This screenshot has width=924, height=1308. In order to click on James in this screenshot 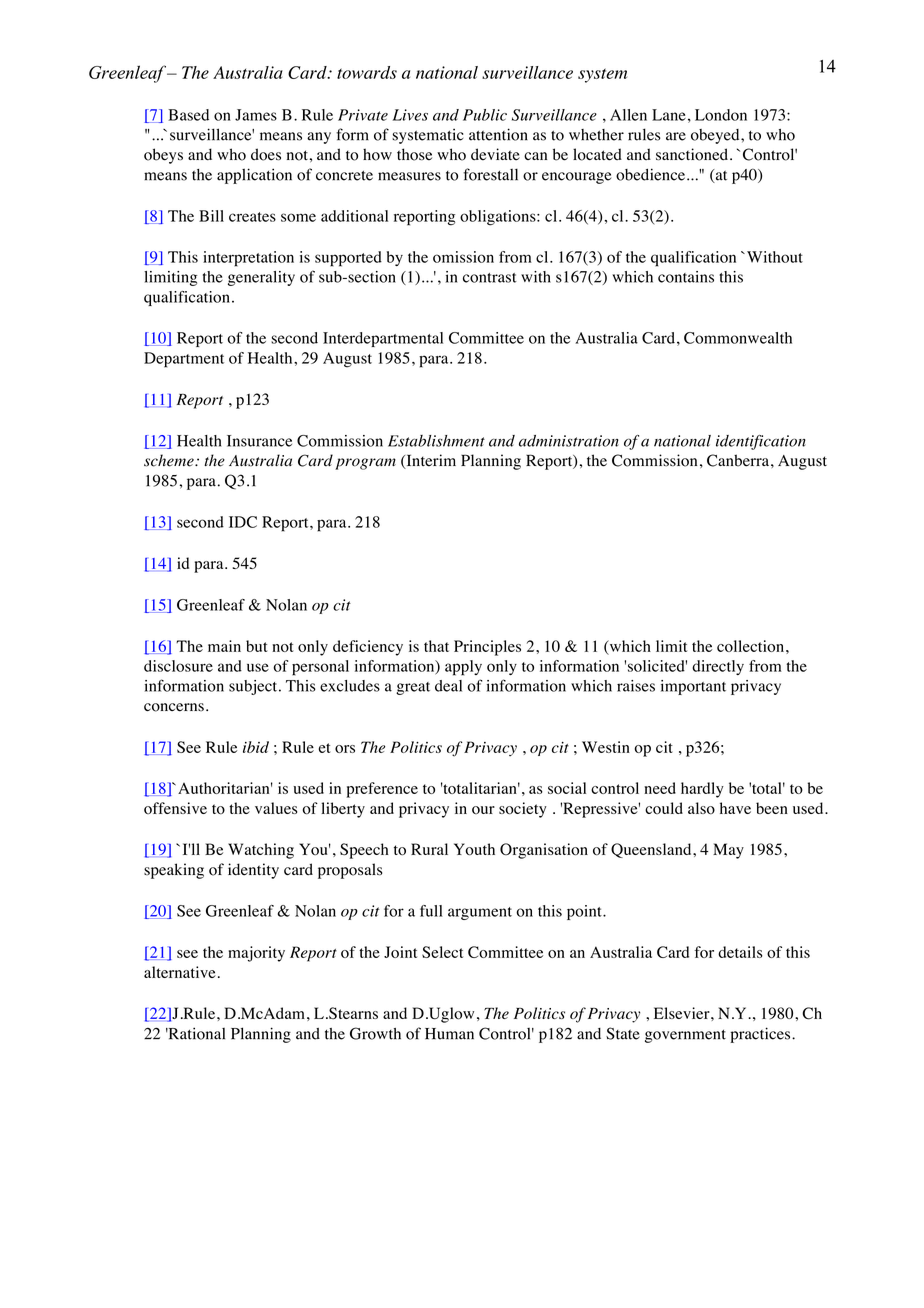, I will do `click(256, 115)`.
